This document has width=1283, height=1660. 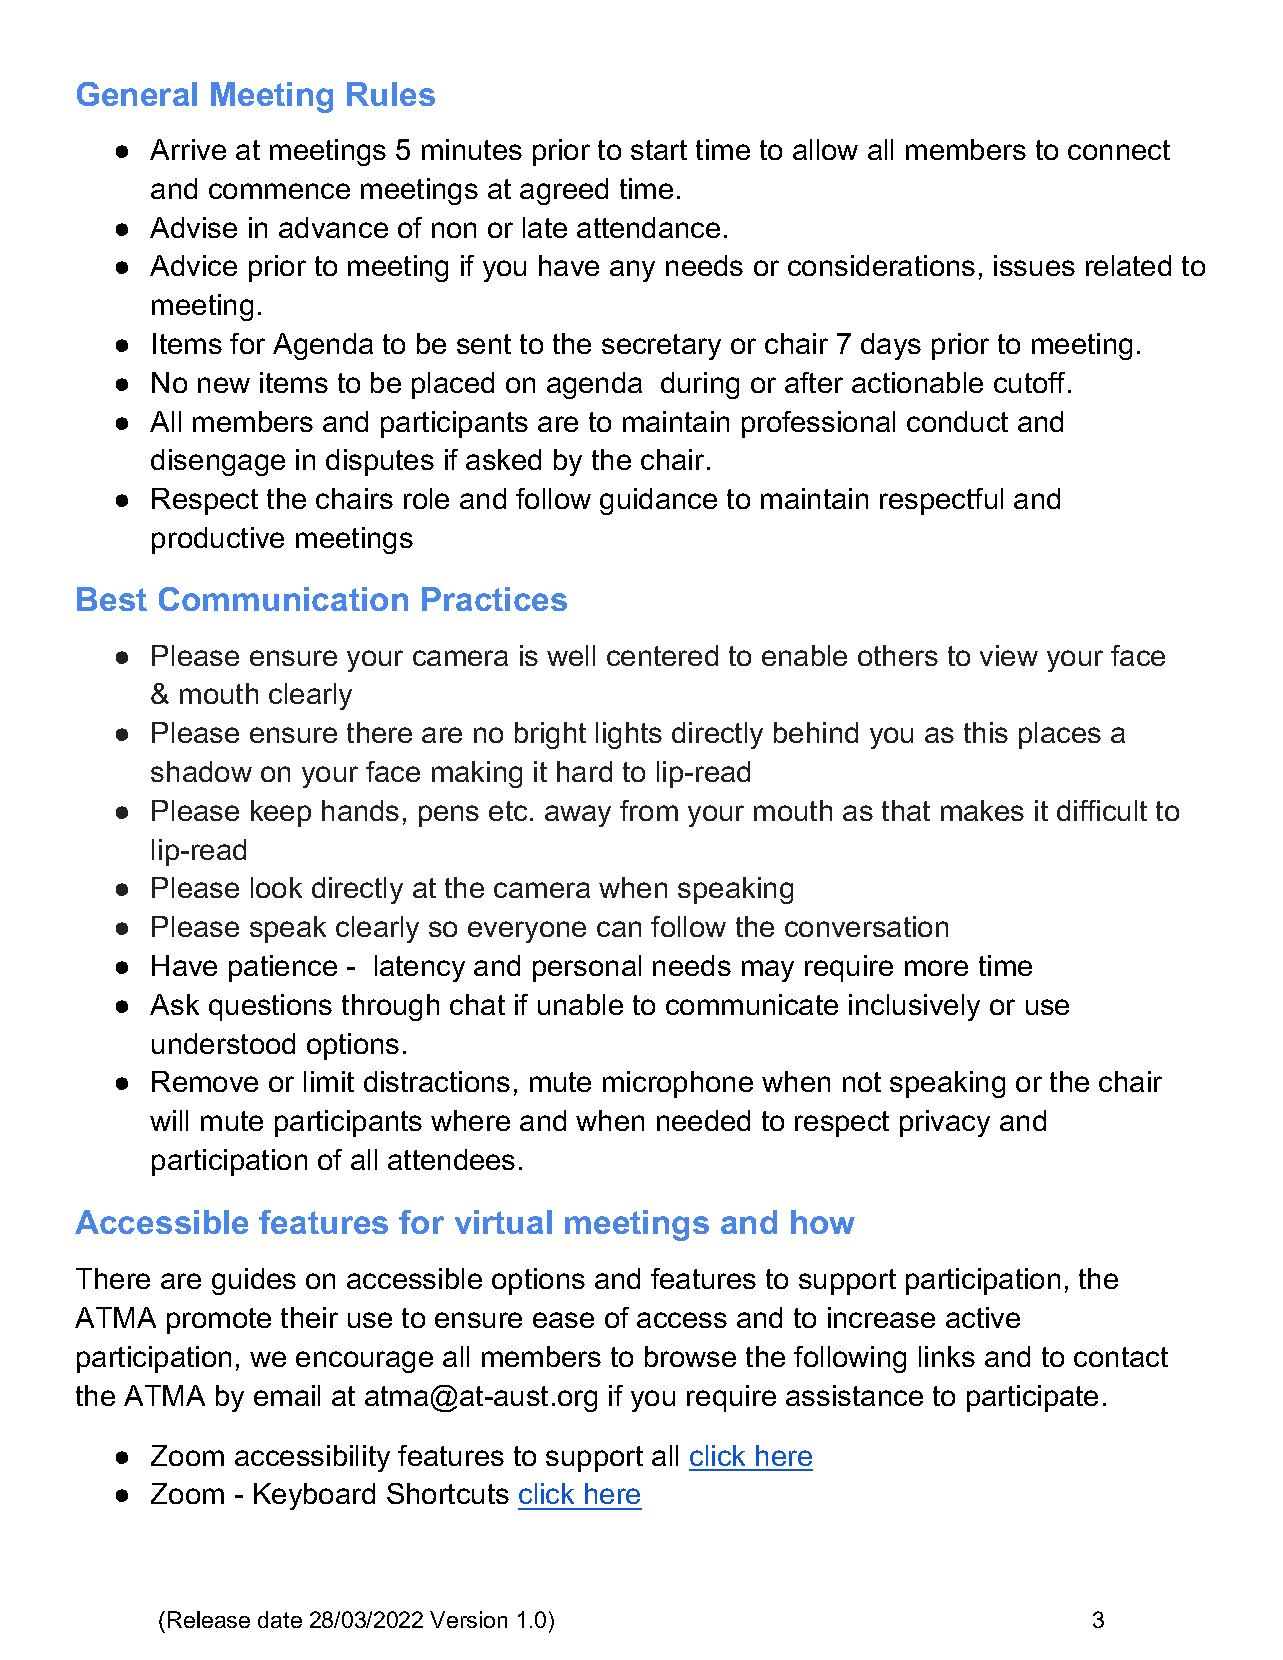 I want to click on connect, so click(x=1119, y=150).
